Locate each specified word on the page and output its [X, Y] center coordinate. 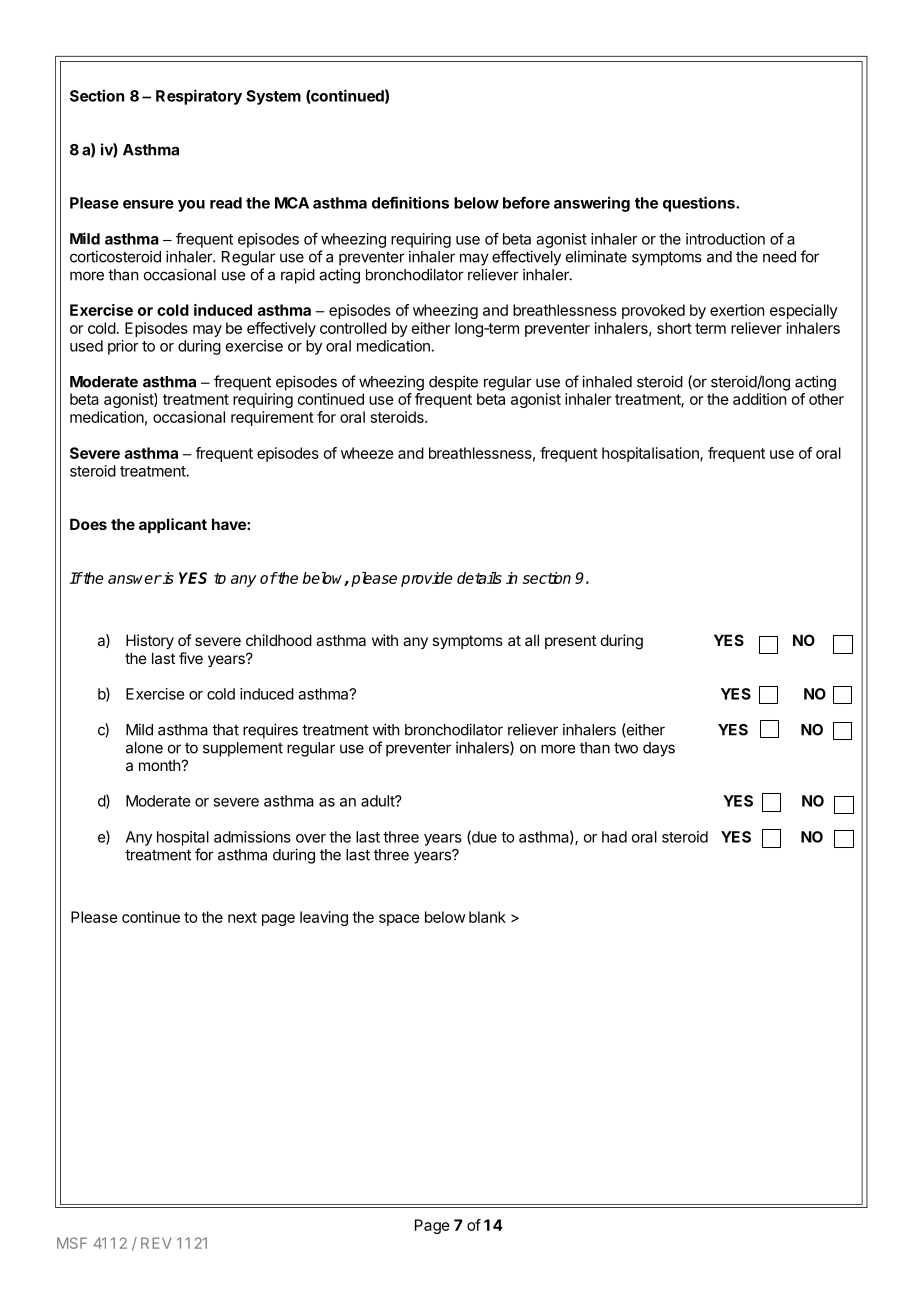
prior [123, 347]
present [570, 642]
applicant [173, 525]
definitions [410, 202]
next [242, 917]
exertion [737, 310]
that [225, 730]
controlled [353, 328]
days [659, 749]
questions [700, 204]
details [479, 578]
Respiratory [199, 97]
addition [759, 399]
